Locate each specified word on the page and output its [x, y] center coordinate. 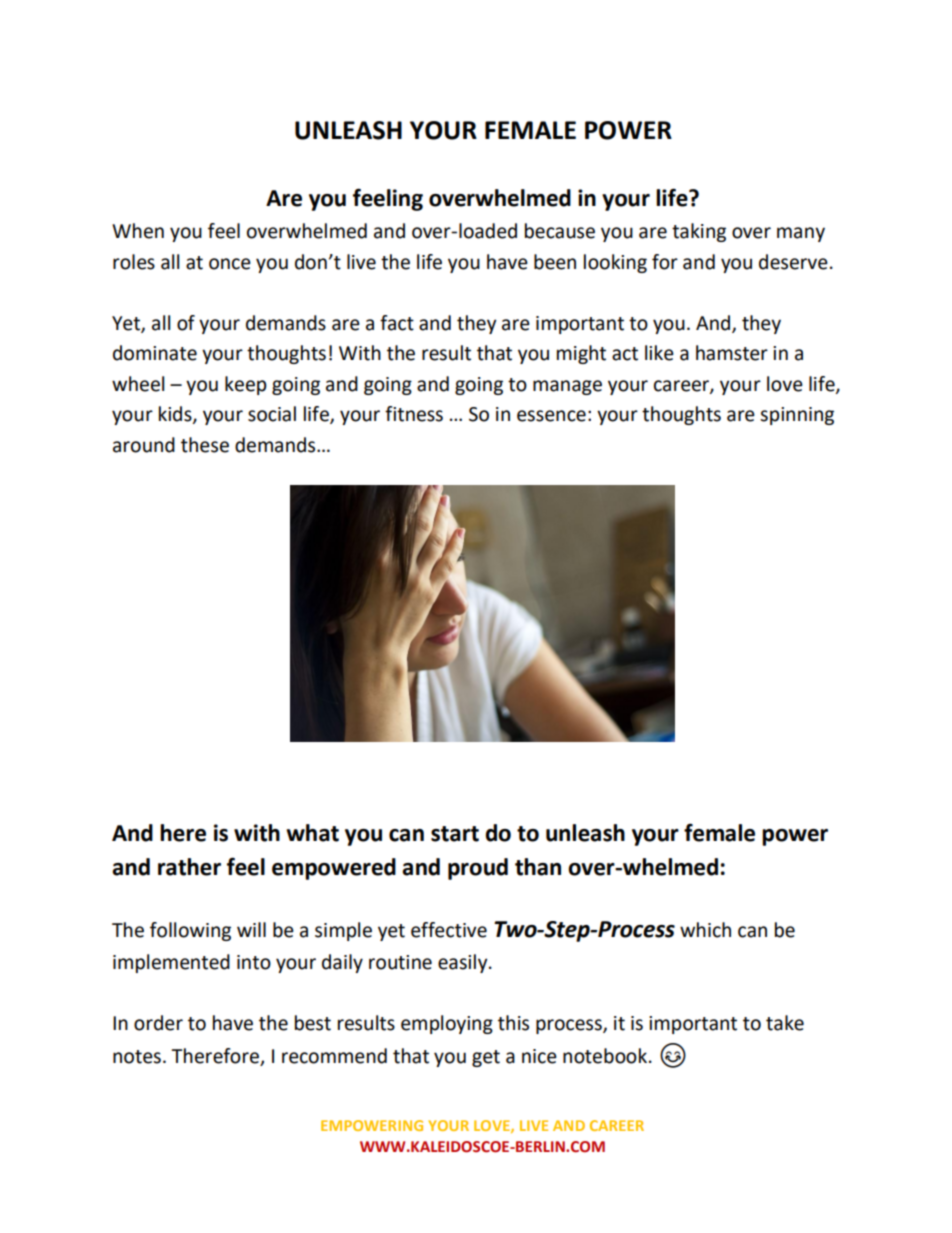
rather [189, 867]
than [538, 867]
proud [478, 869]
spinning [797, 416]
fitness [414, 414]
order [158, 1023]
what [312, 833]
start [455, 834]
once [230, 264]
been [555, 262]
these [205, 445]
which [705, 930]
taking [699, 232]
